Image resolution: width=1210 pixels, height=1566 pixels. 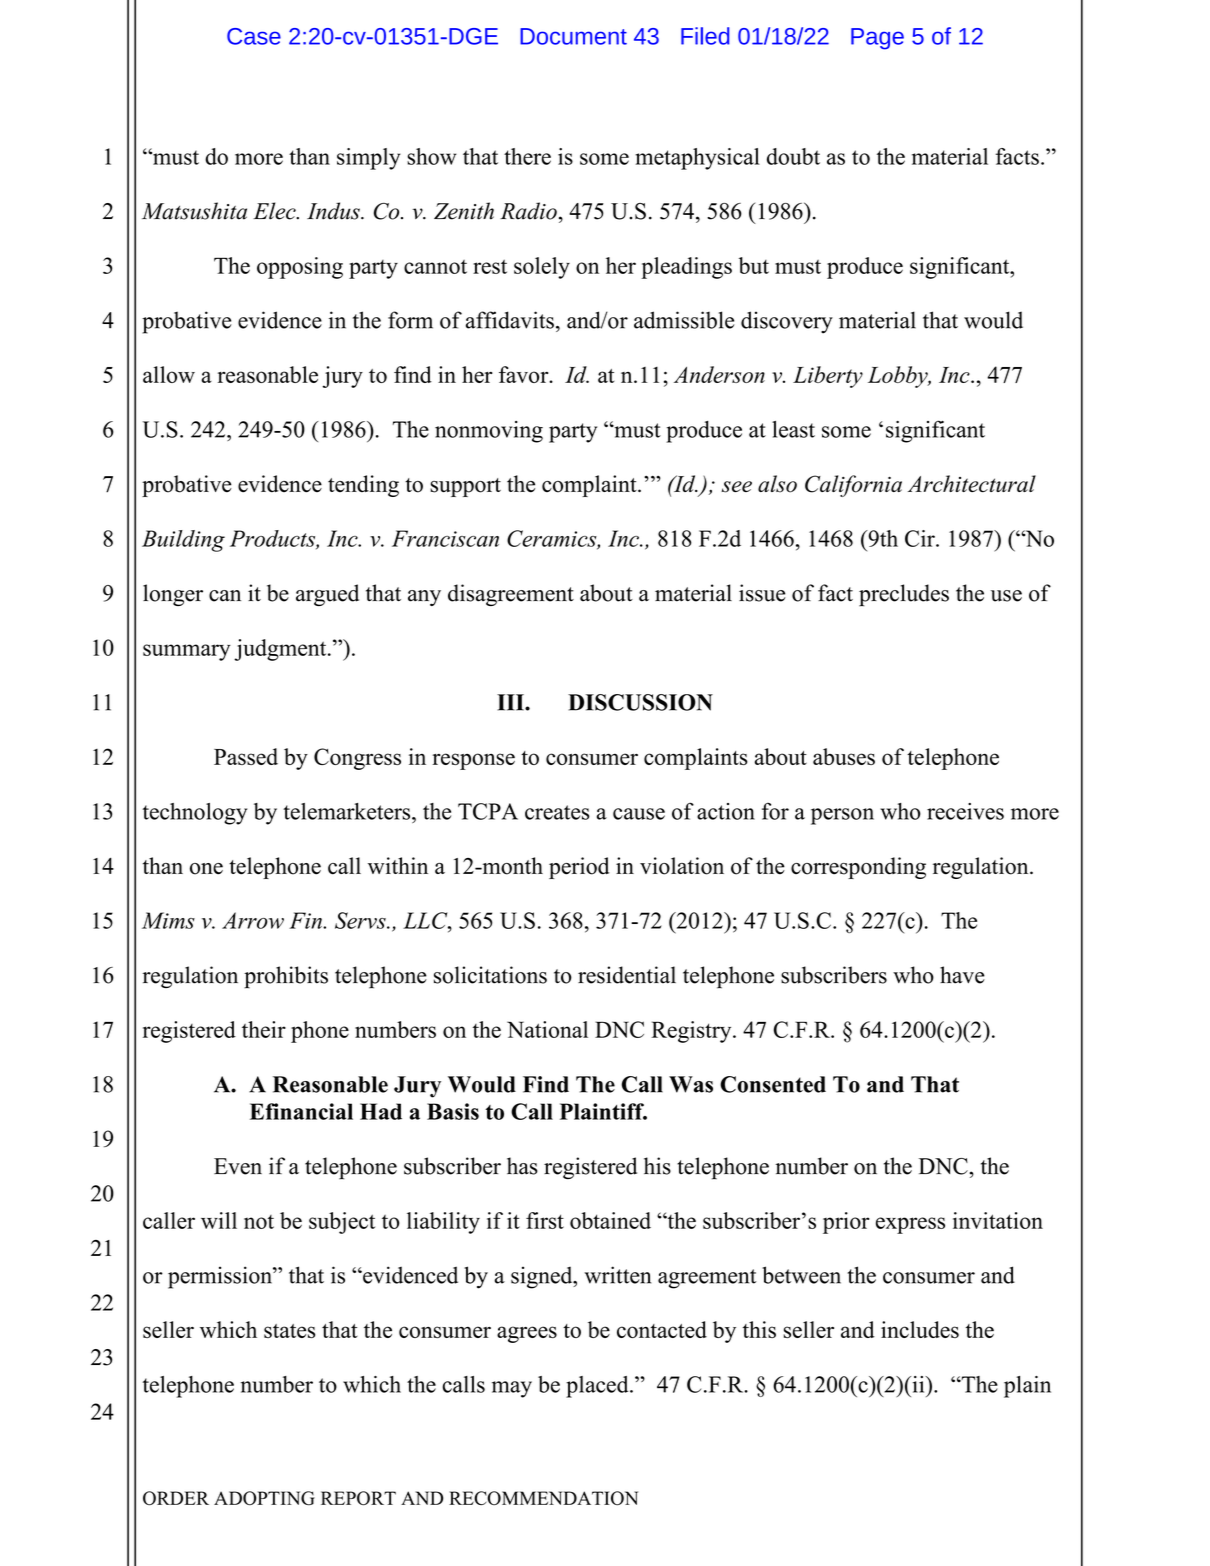 I want to click on RECOMMENDATION, so click(x=543, y=1498).
